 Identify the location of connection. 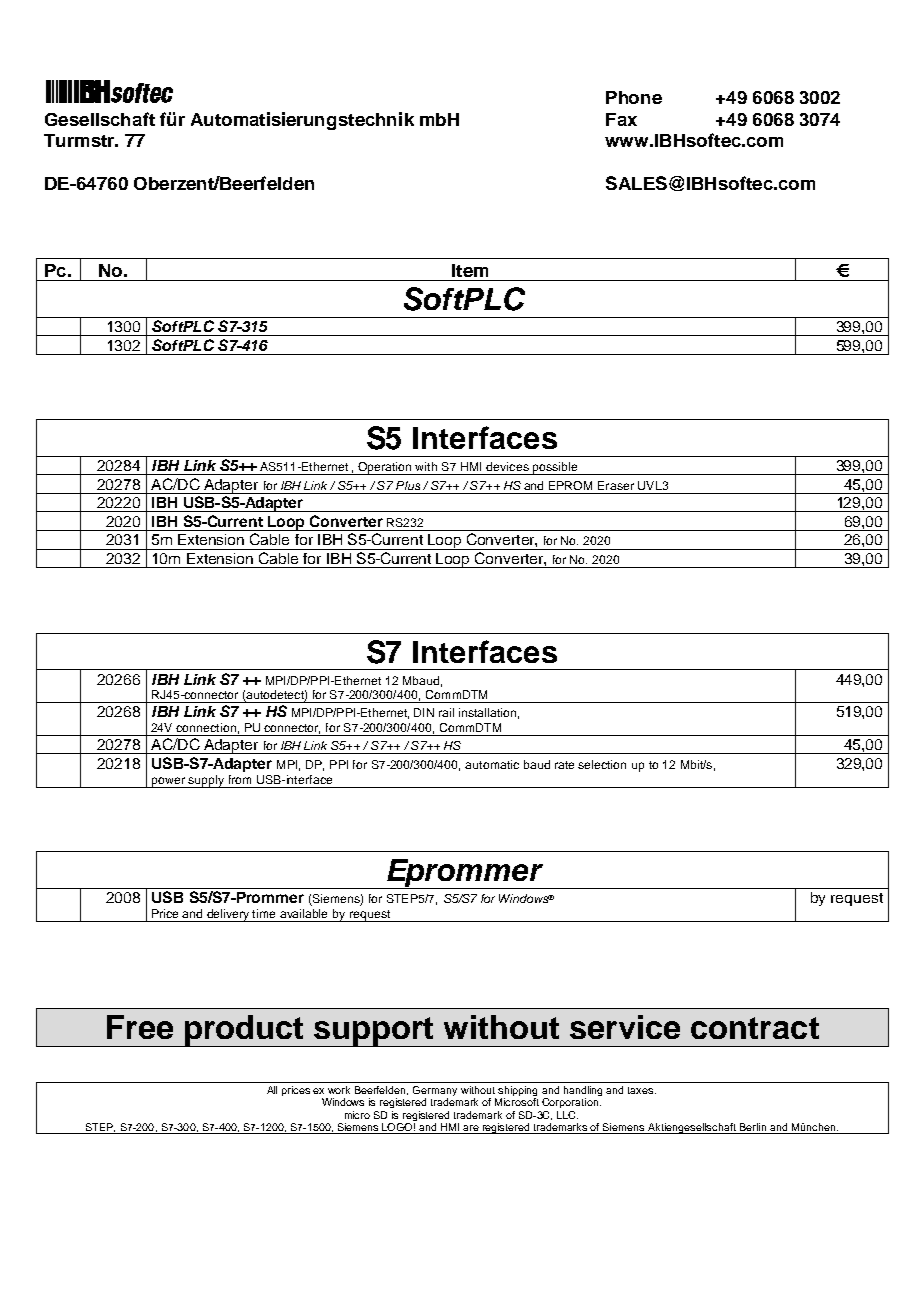
(206, 727).
